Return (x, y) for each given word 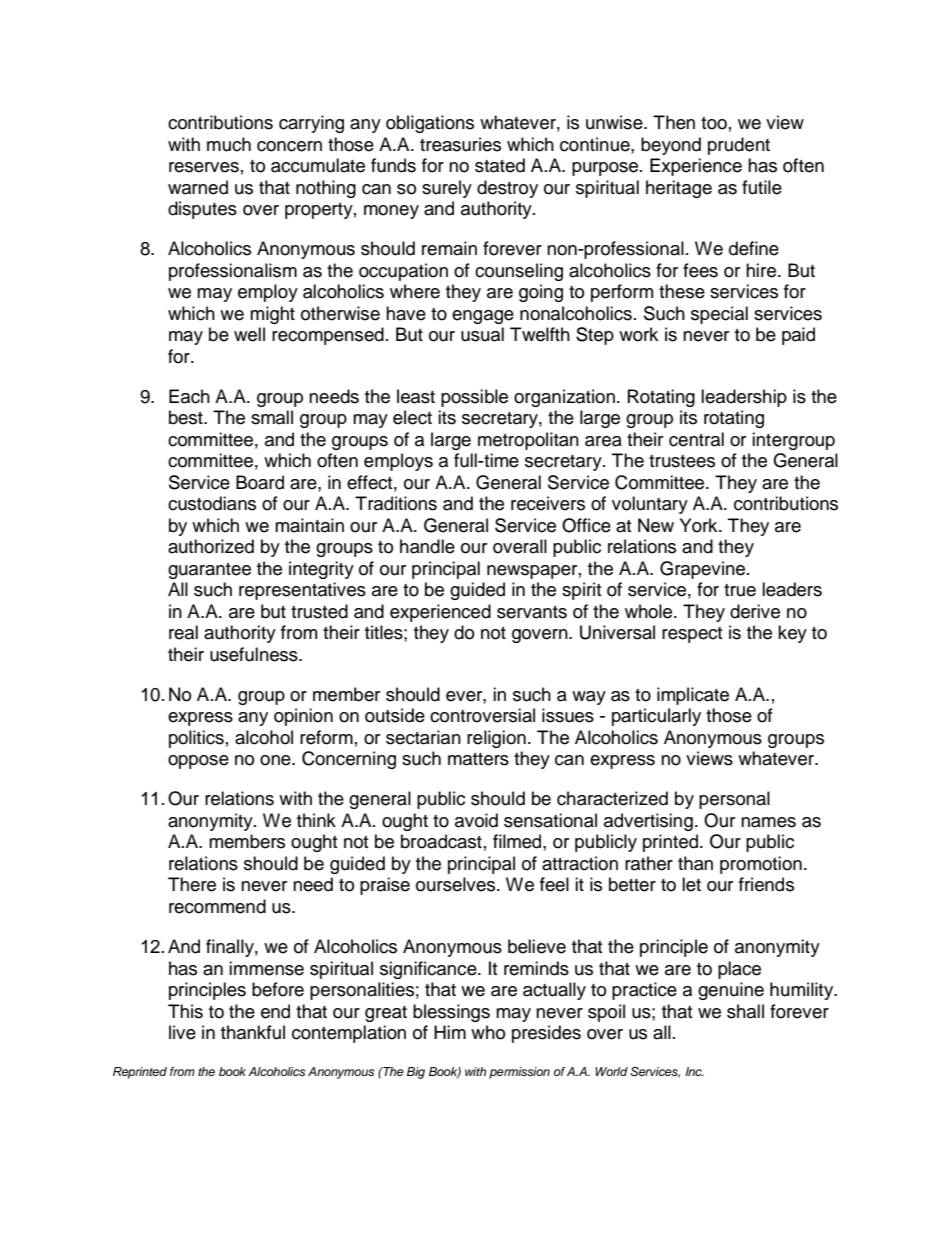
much (229, 144)
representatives (302, 591)
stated (500, 165)
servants (532, 612)
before (278, 989)
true (740, 590)
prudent (739, 146)
